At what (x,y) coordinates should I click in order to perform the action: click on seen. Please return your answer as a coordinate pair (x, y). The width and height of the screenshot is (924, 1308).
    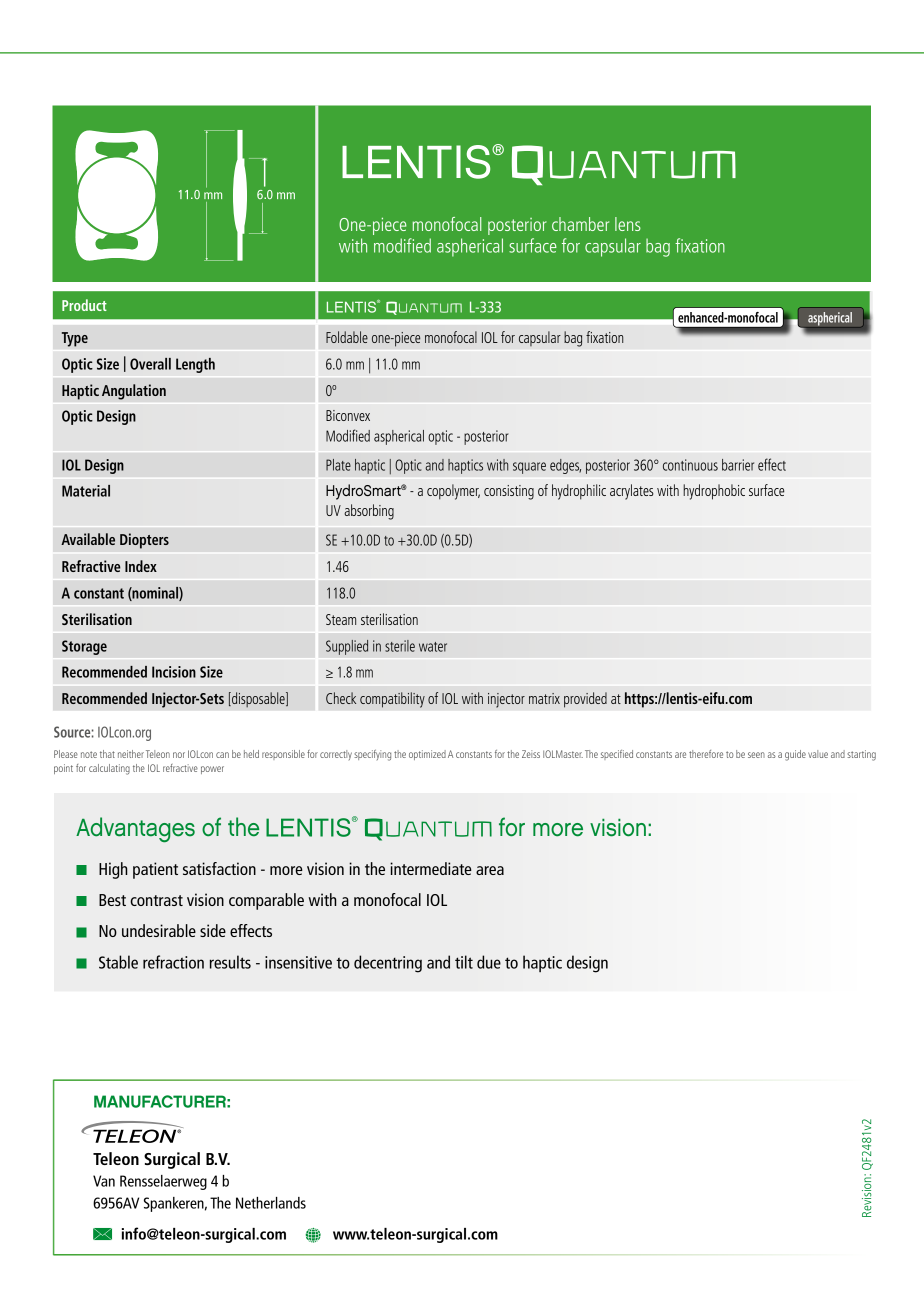
    Looking at the image, I should click on (756, 755).
